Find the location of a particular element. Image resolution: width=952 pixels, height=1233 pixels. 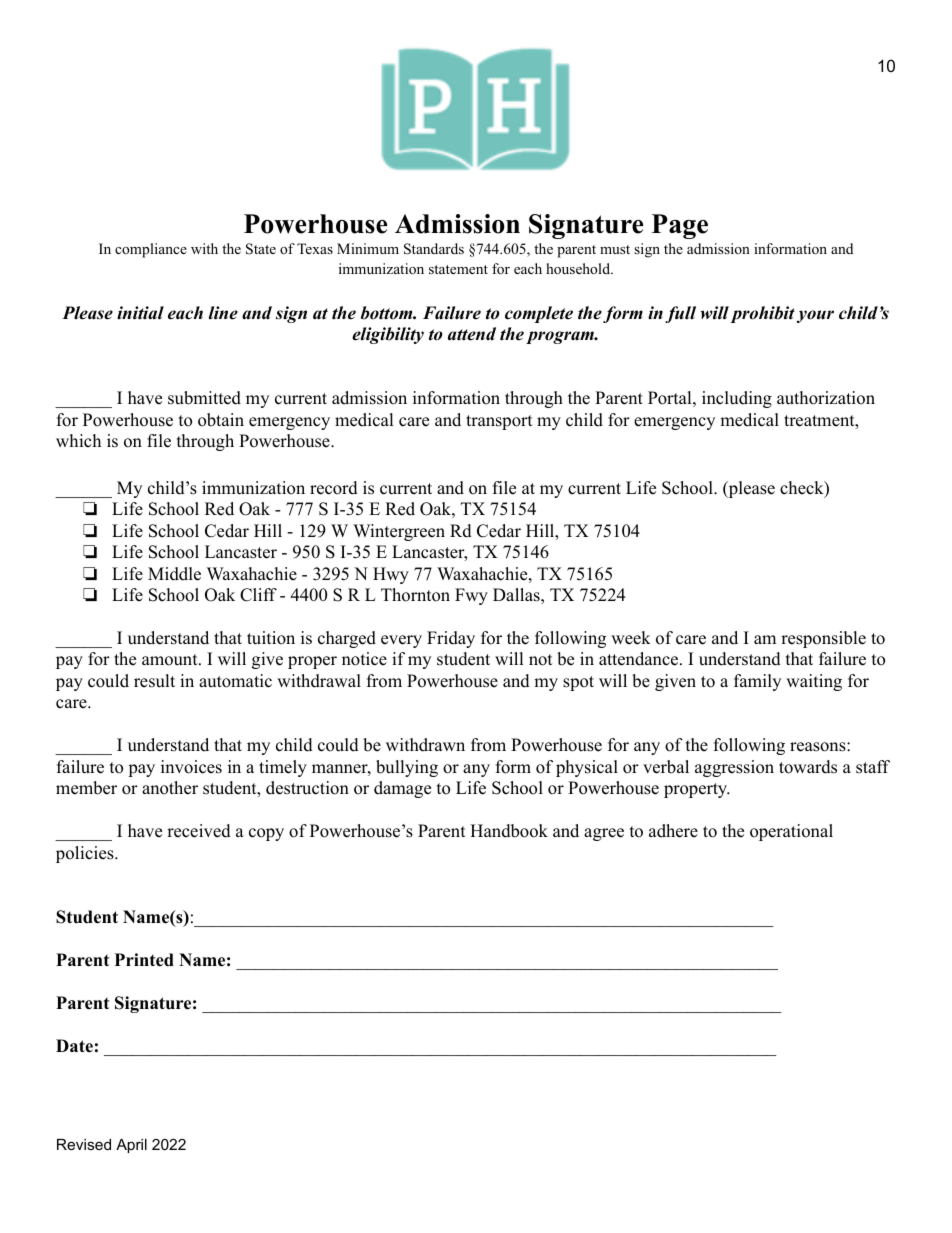

prohibit is located at coordinates (763, 314).
